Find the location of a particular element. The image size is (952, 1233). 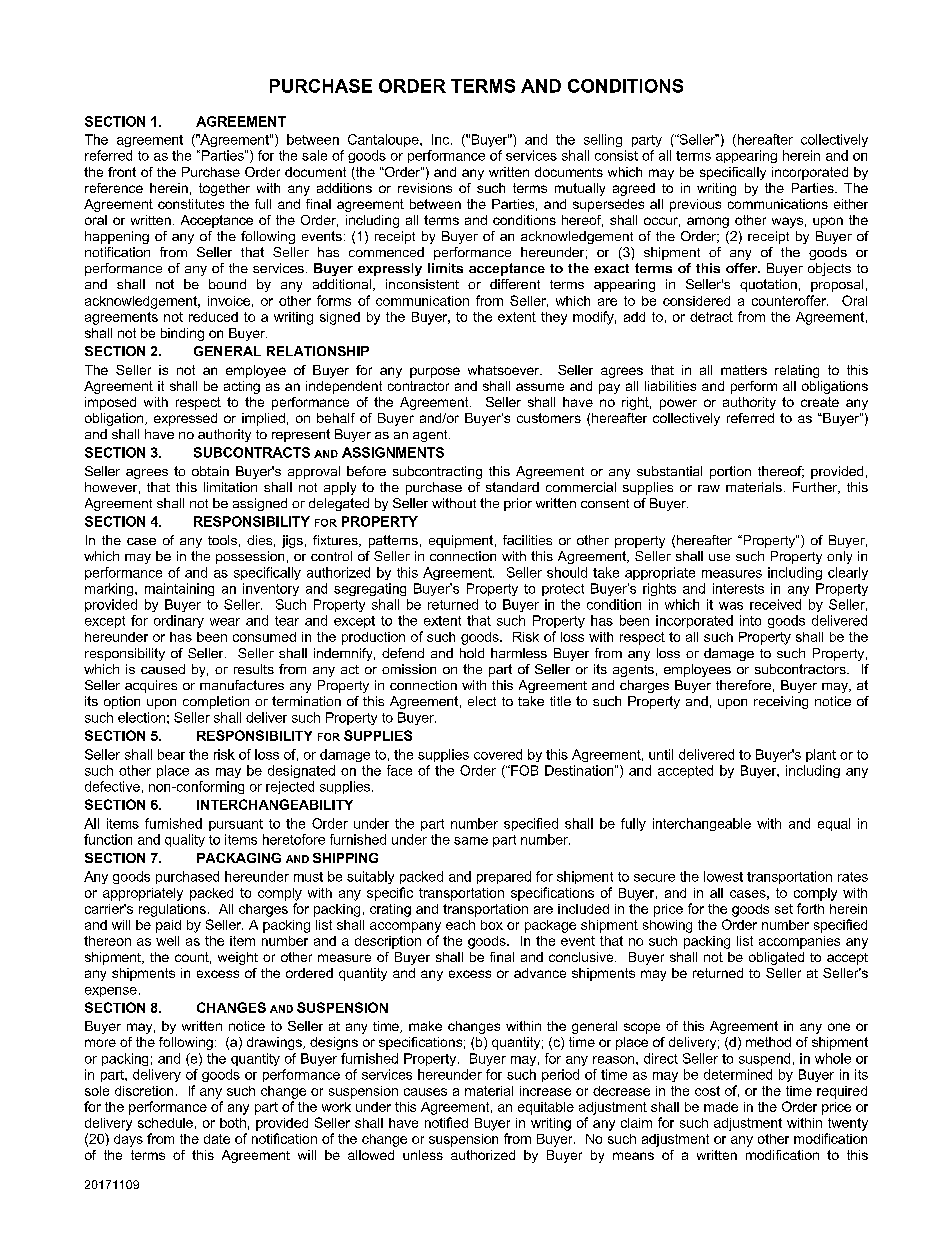

together is located at coordinates (224, 189).
